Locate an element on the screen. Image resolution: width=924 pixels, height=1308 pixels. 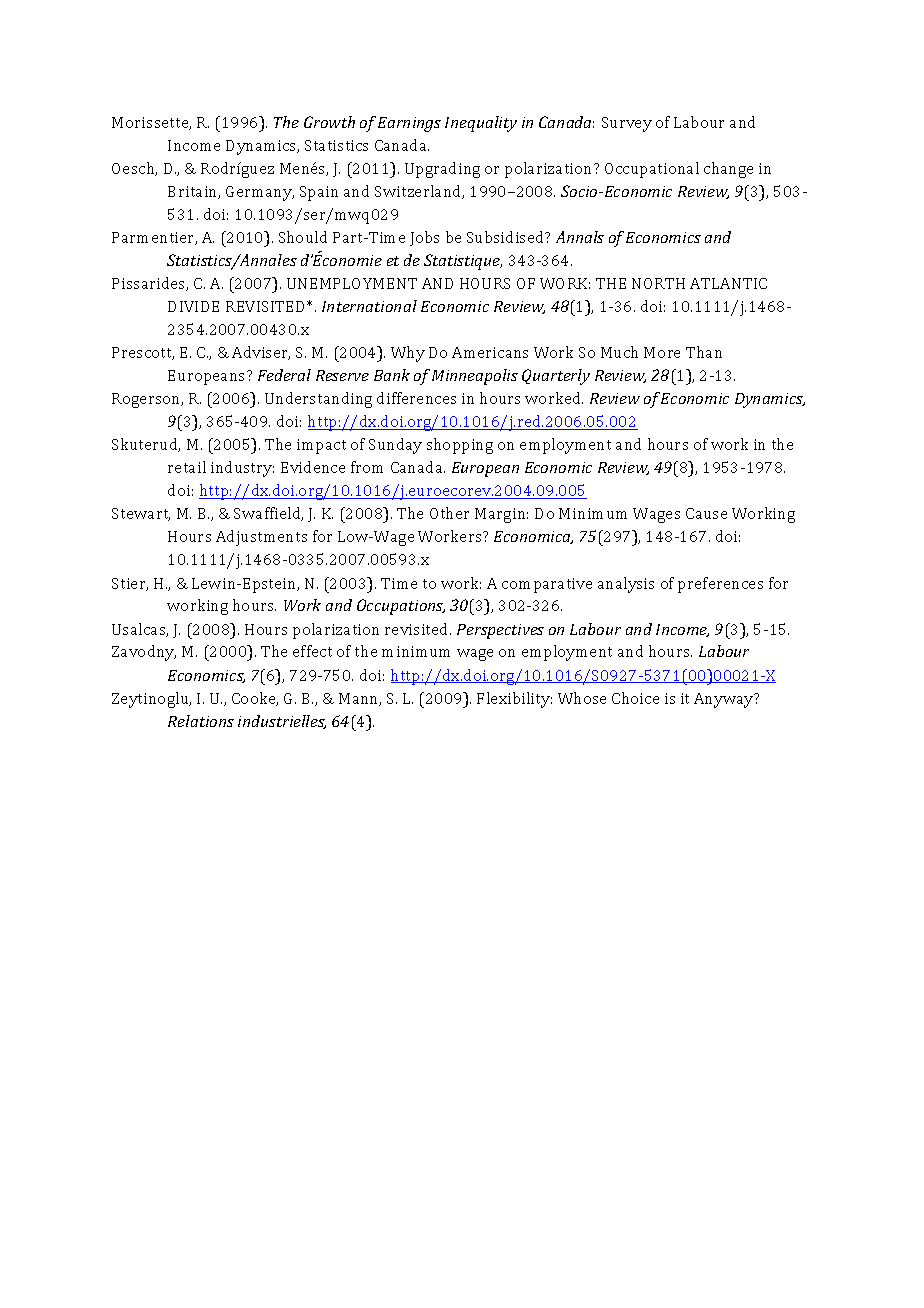
Why is located at coordinates (408, 354).
